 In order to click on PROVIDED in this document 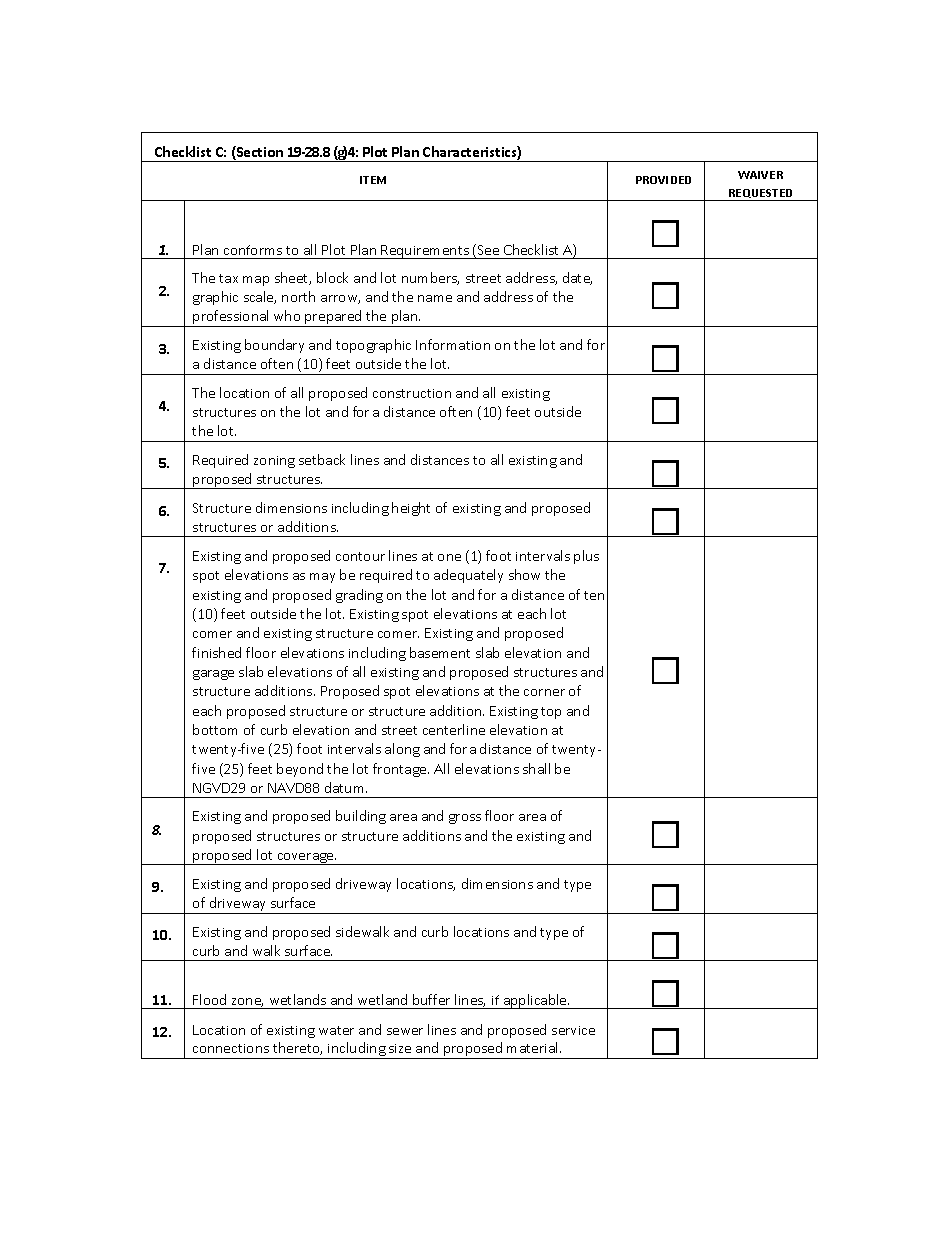, I will do `click(663, 180)`.
